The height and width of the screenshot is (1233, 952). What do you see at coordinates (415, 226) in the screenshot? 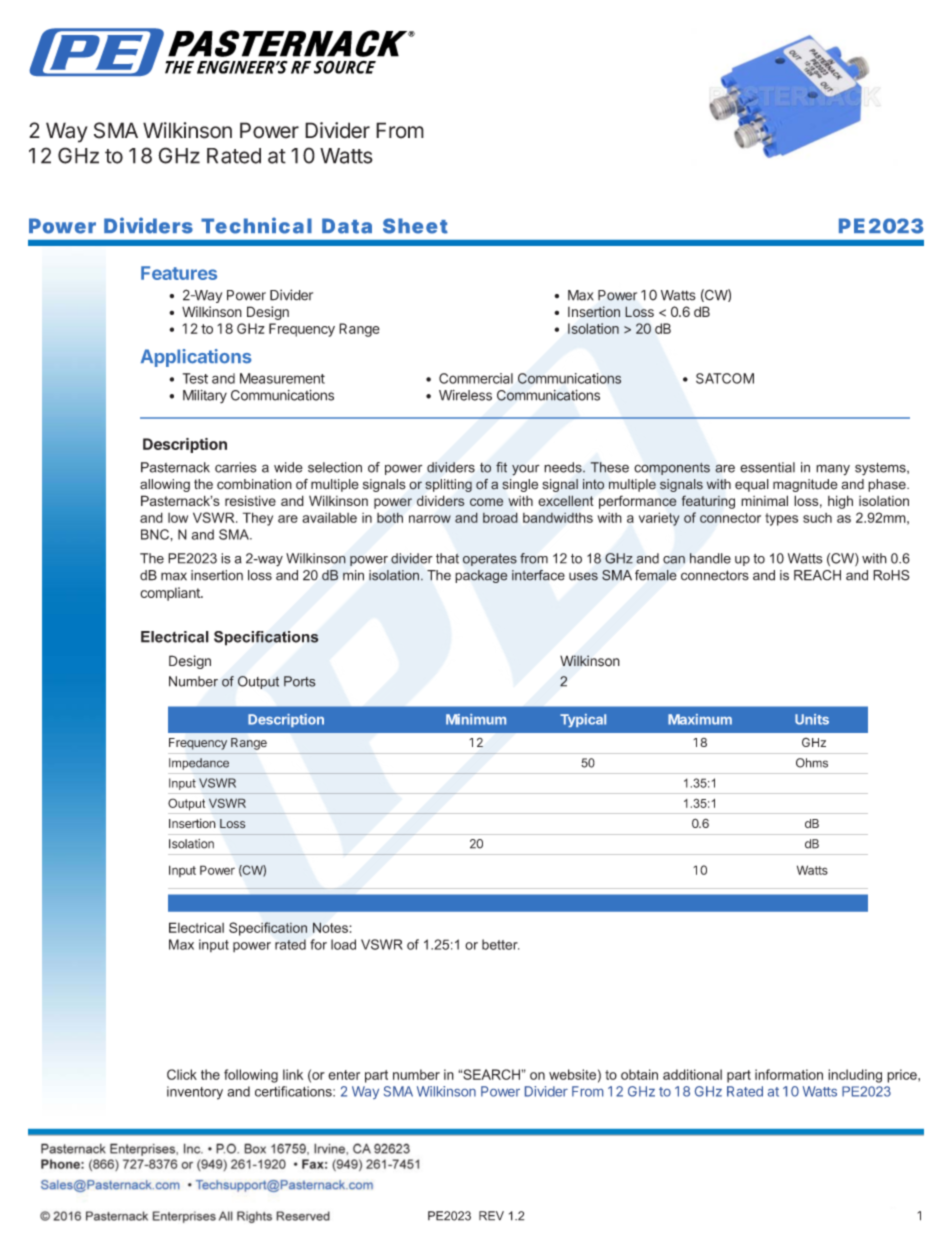
I see `Sheet` at bounding box center [415, 226].
